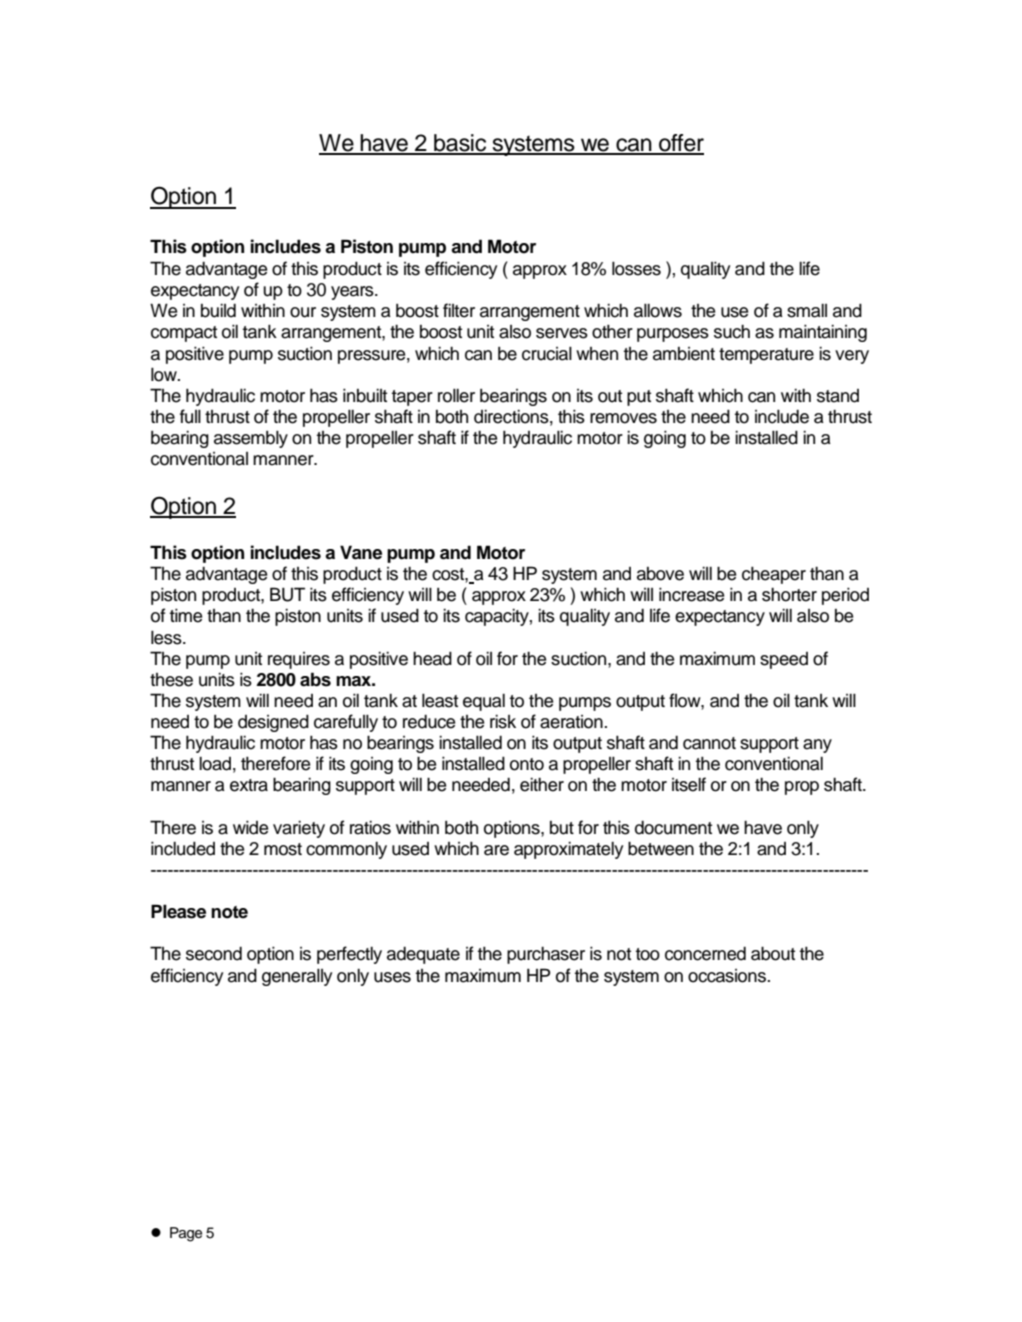 The width and height of the screenshot is (1022, 1322). What do you see at coordinates (215, 763) in the screenshot?
I see `load` at bounding box center [215, 763].
